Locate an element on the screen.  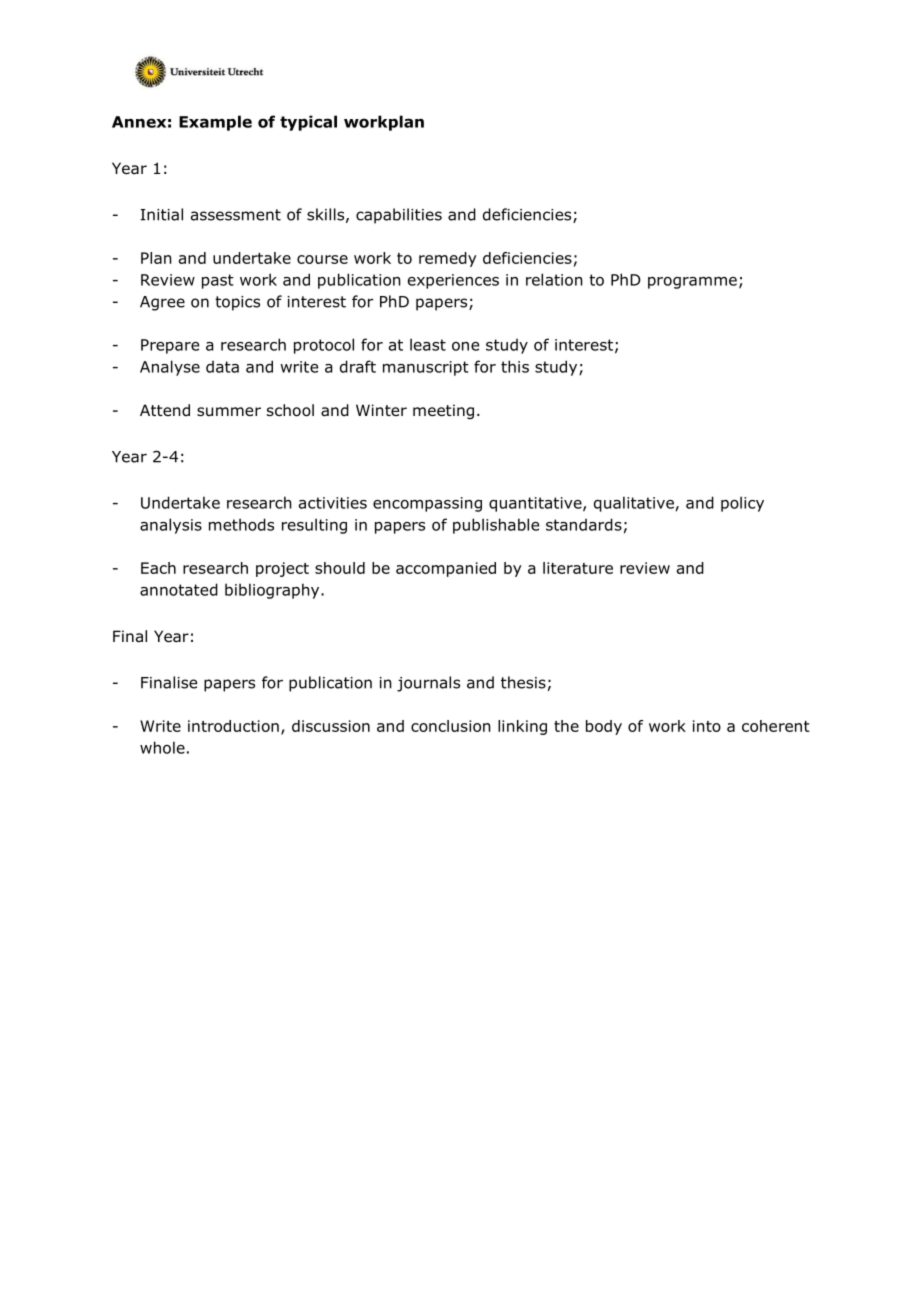
capabilities is located at coordinates (399, 216).
